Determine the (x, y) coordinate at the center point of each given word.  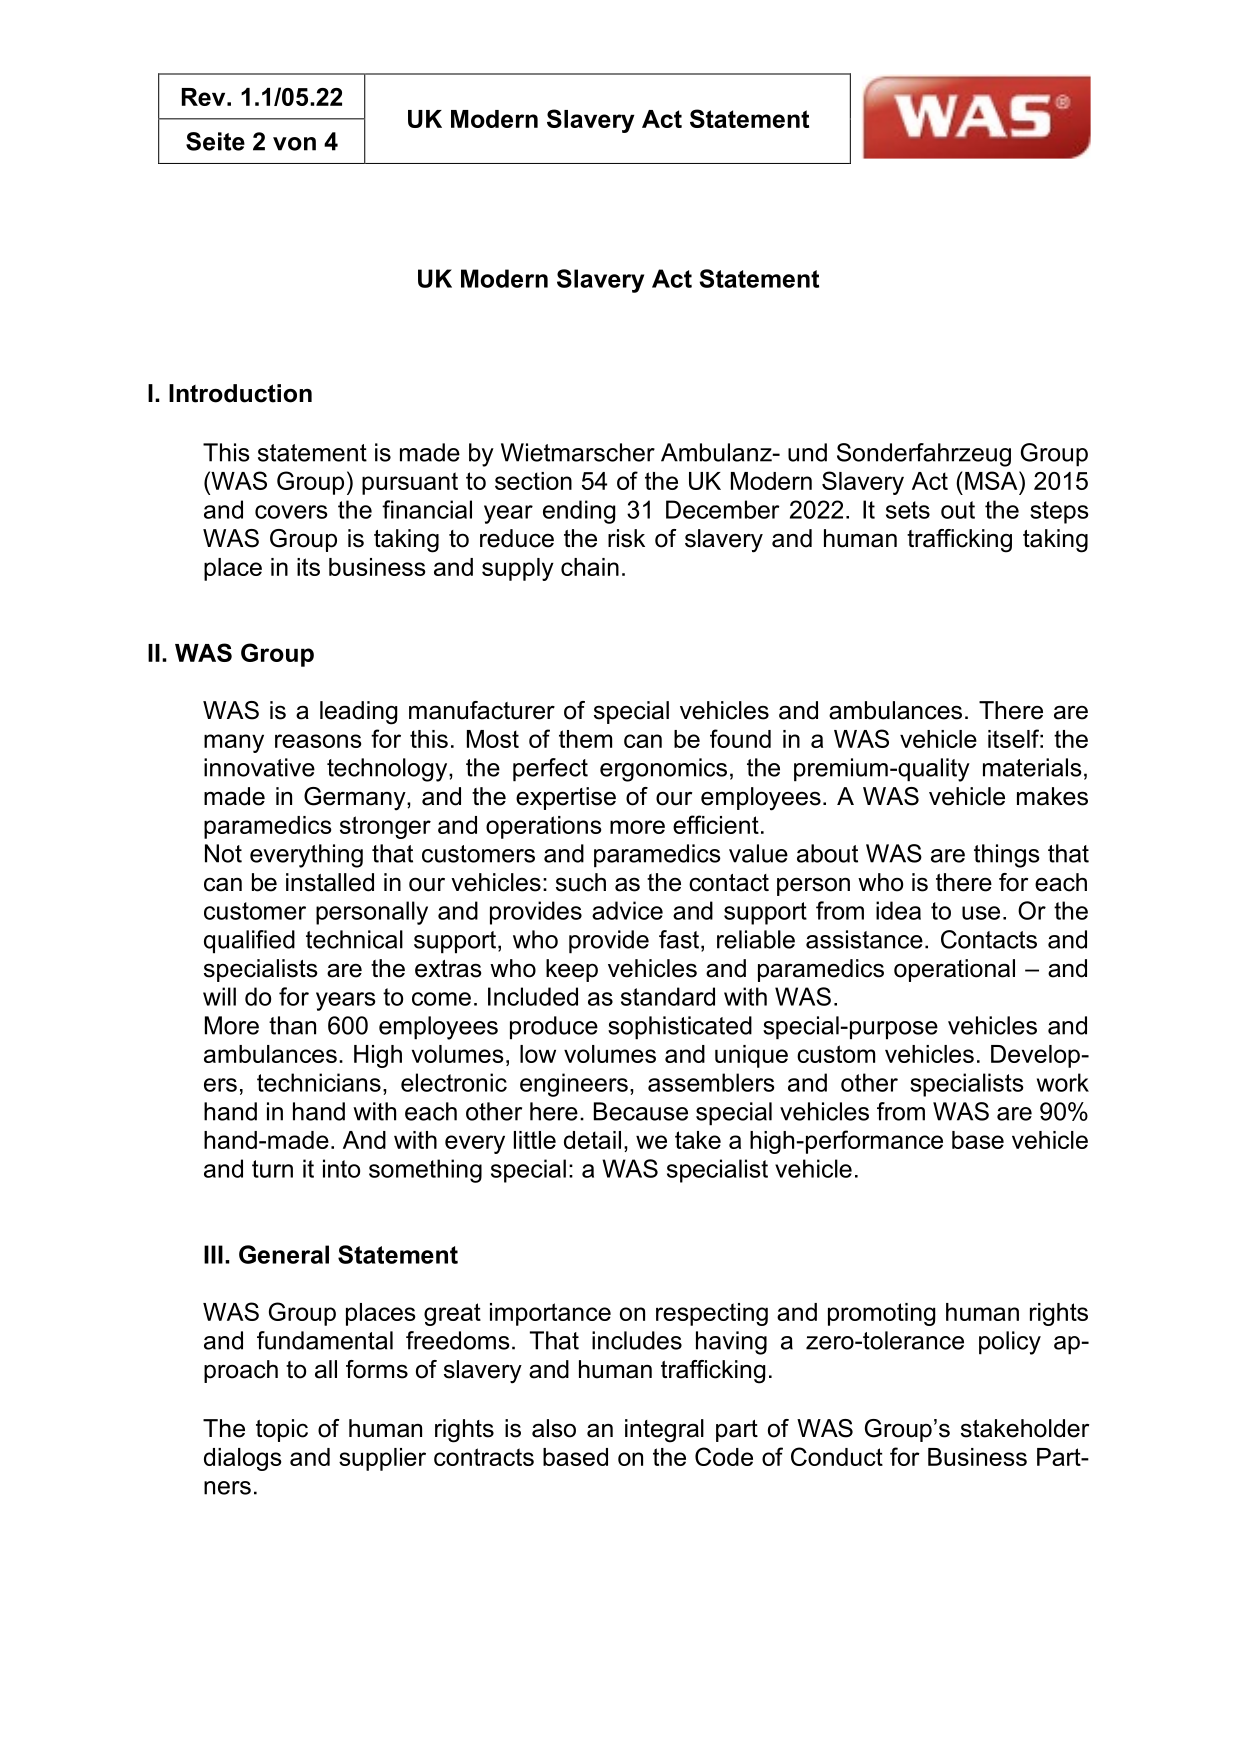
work (1063, 1082)
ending (579, 512)
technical (354, 939)
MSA (992, 480)
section (533, 481)
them (585, 739)
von (294, 144)
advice (627, 910)
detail (592, 1140)
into (341, 1168)
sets (908, 510)
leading (358, 713)
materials (1032, 767)
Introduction (240, 393)
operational (954, 970)
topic (282, 1430)
